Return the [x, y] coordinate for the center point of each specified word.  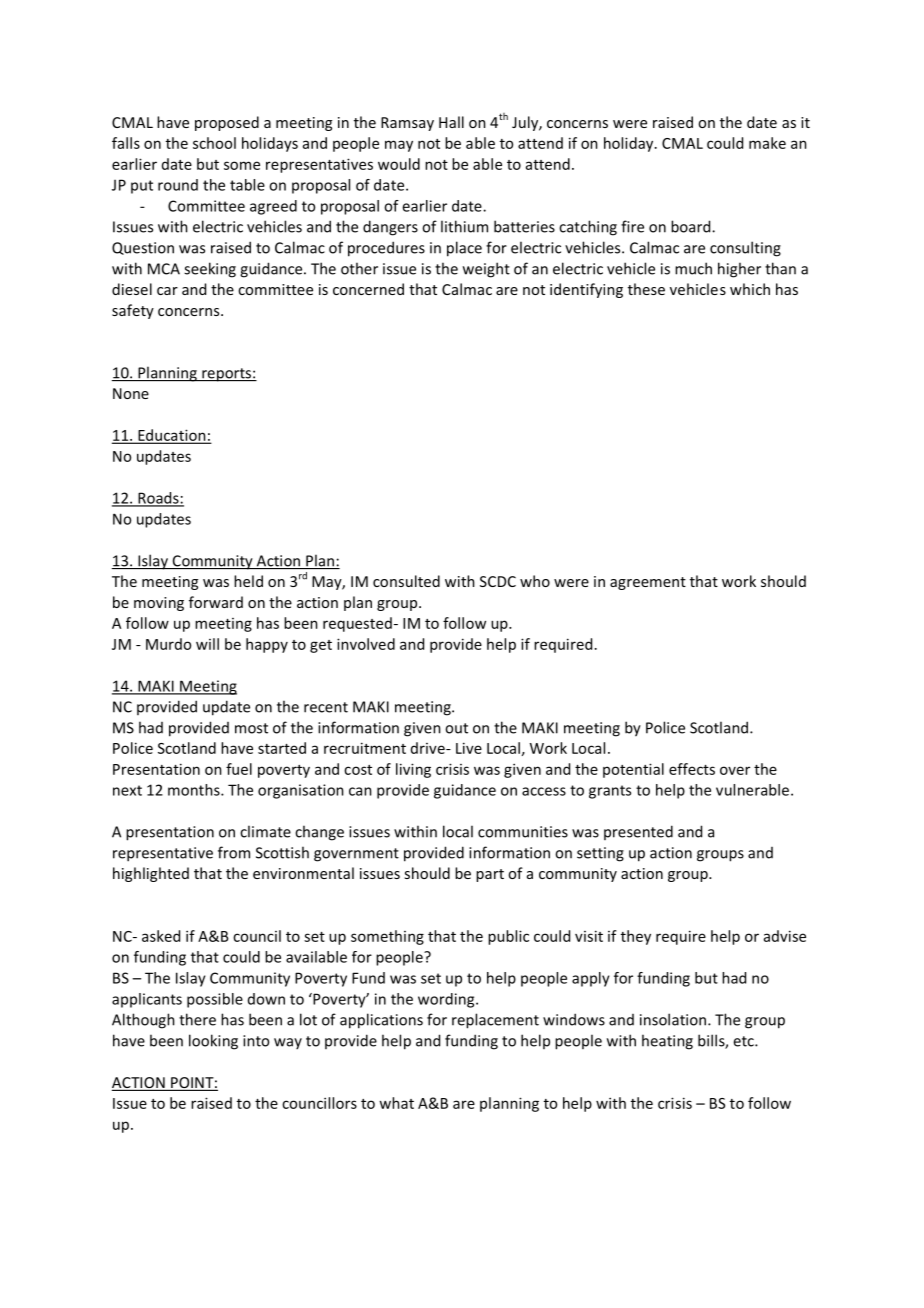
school [214, 143]
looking [213, 1042]
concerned [368, 289]
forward [216, 602]
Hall [451, 122]
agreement [648, 583]
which [750, 289]
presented [638, 832]
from [234, 852]
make [767, 143]
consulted [406, 581]
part [490, 875]
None [131, 393]
